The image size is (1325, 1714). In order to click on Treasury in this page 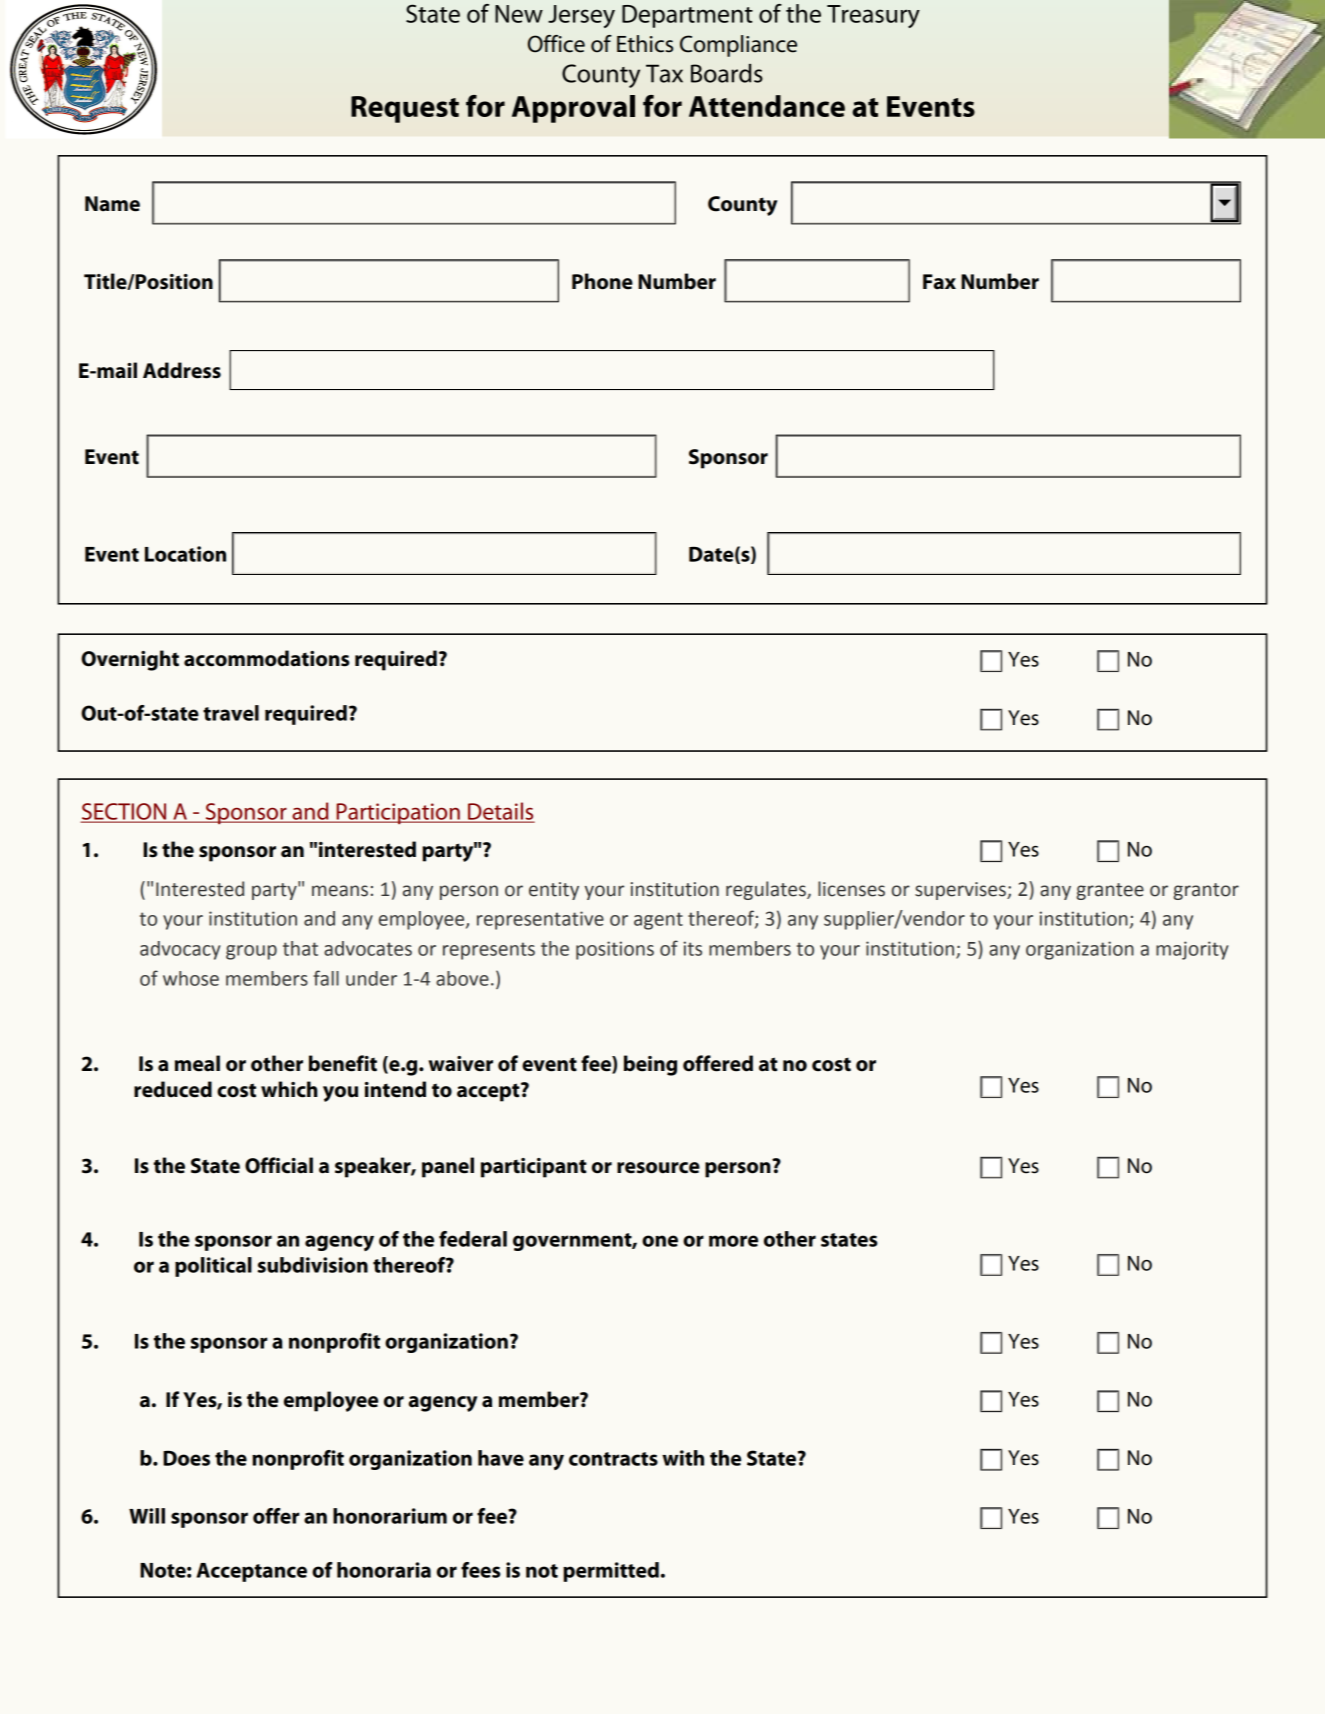, I will do `click(873, 16)`.
